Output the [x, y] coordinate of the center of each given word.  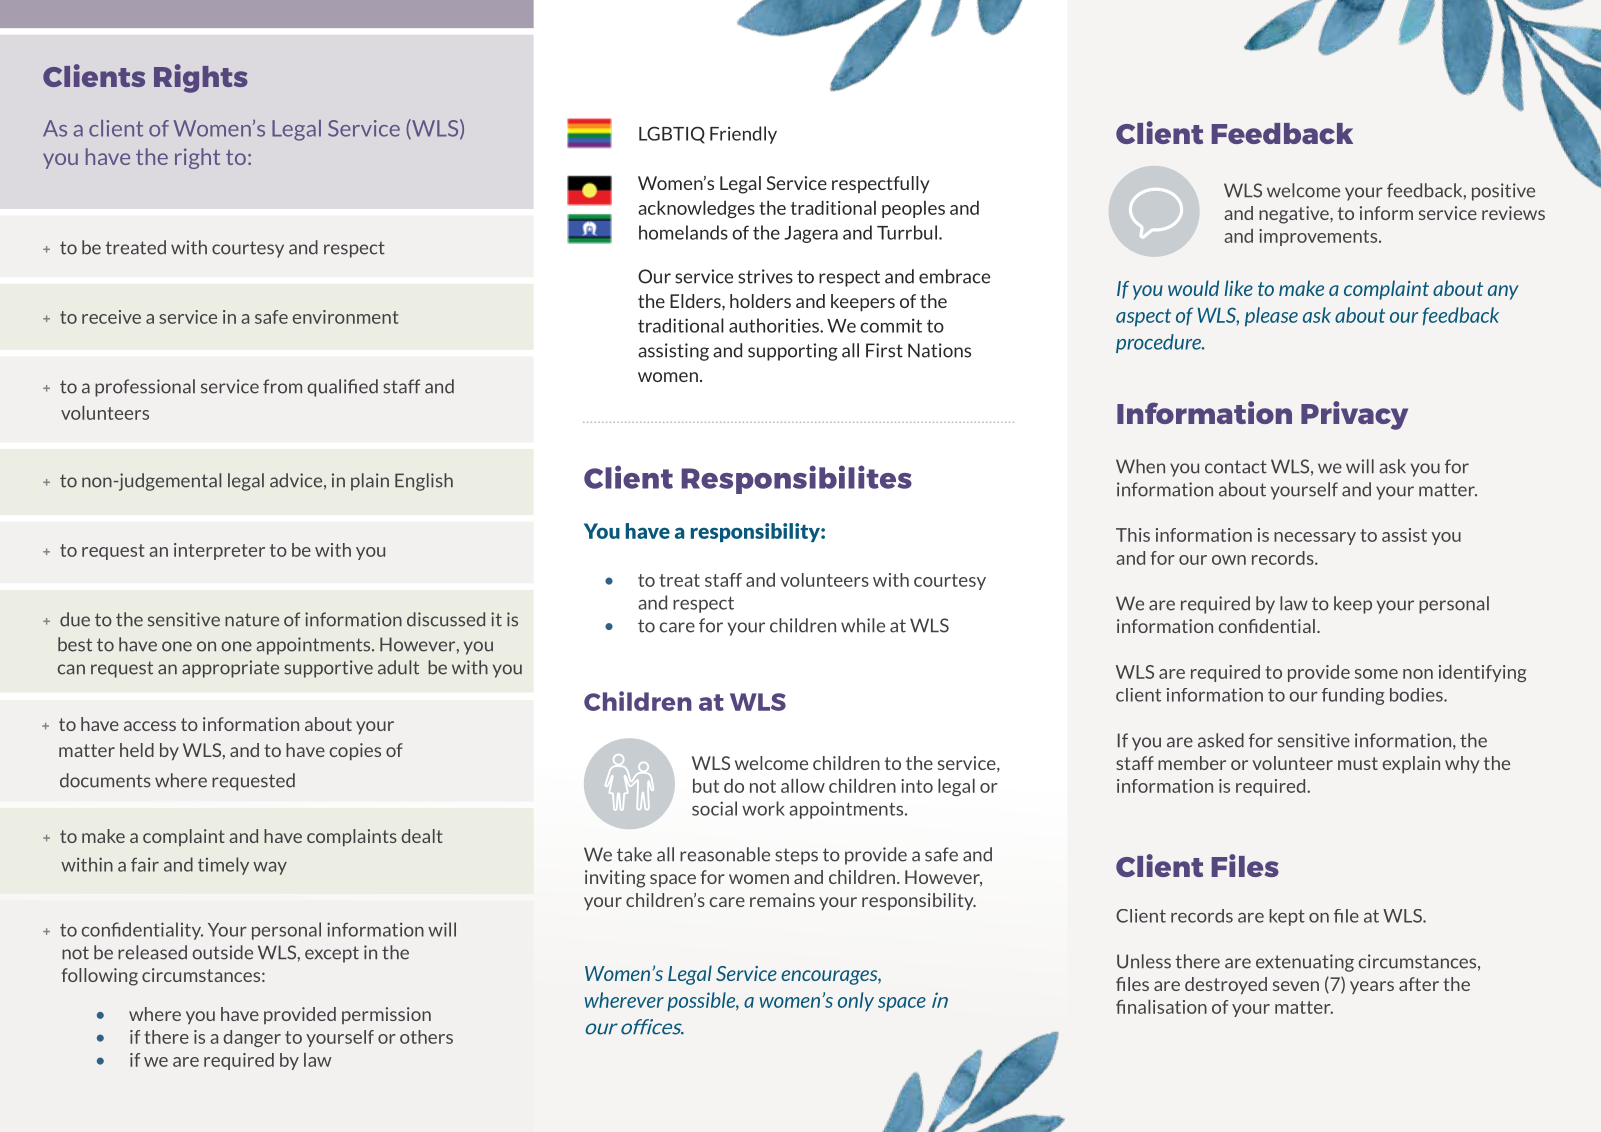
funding [1353, 696]
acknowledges [696, 209]
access [150, 726]
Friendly [743, 135]
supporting [793, 352]
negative [1295, 215]
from [282, 386]
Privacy [1354, 415]
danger [252, 1038]
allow [803, 786]
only [856, 1002]
